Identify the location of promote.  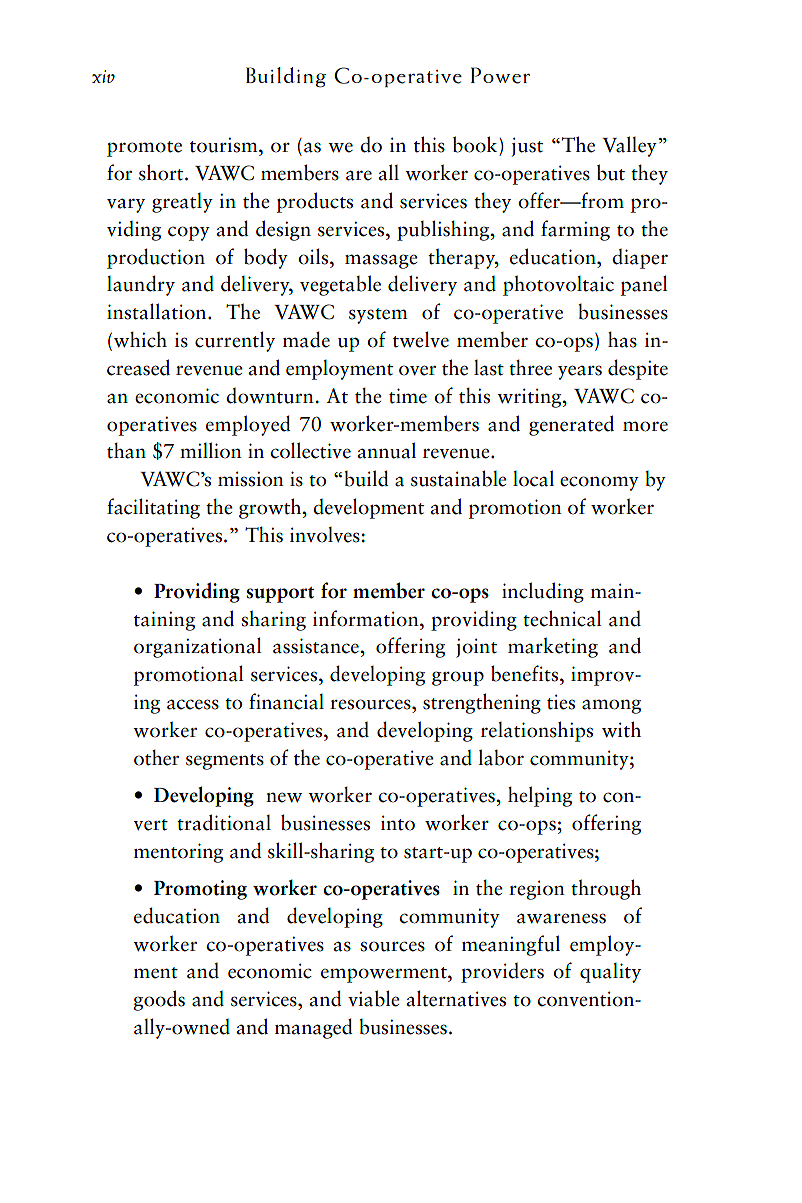
(144, 149).
